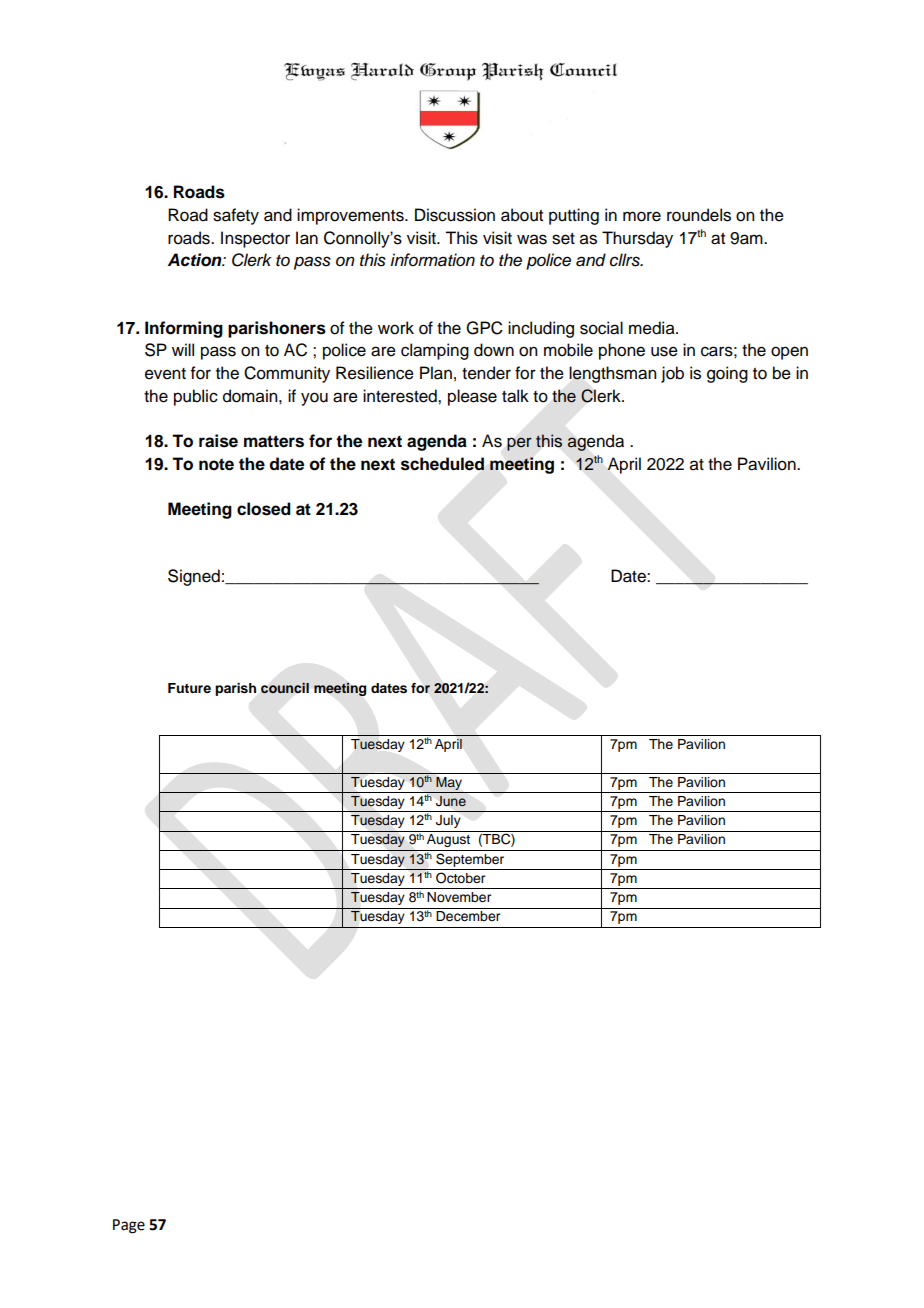  Describe the element at coordinates (236, 216) in the screenshot. I see `safety` at that location.
